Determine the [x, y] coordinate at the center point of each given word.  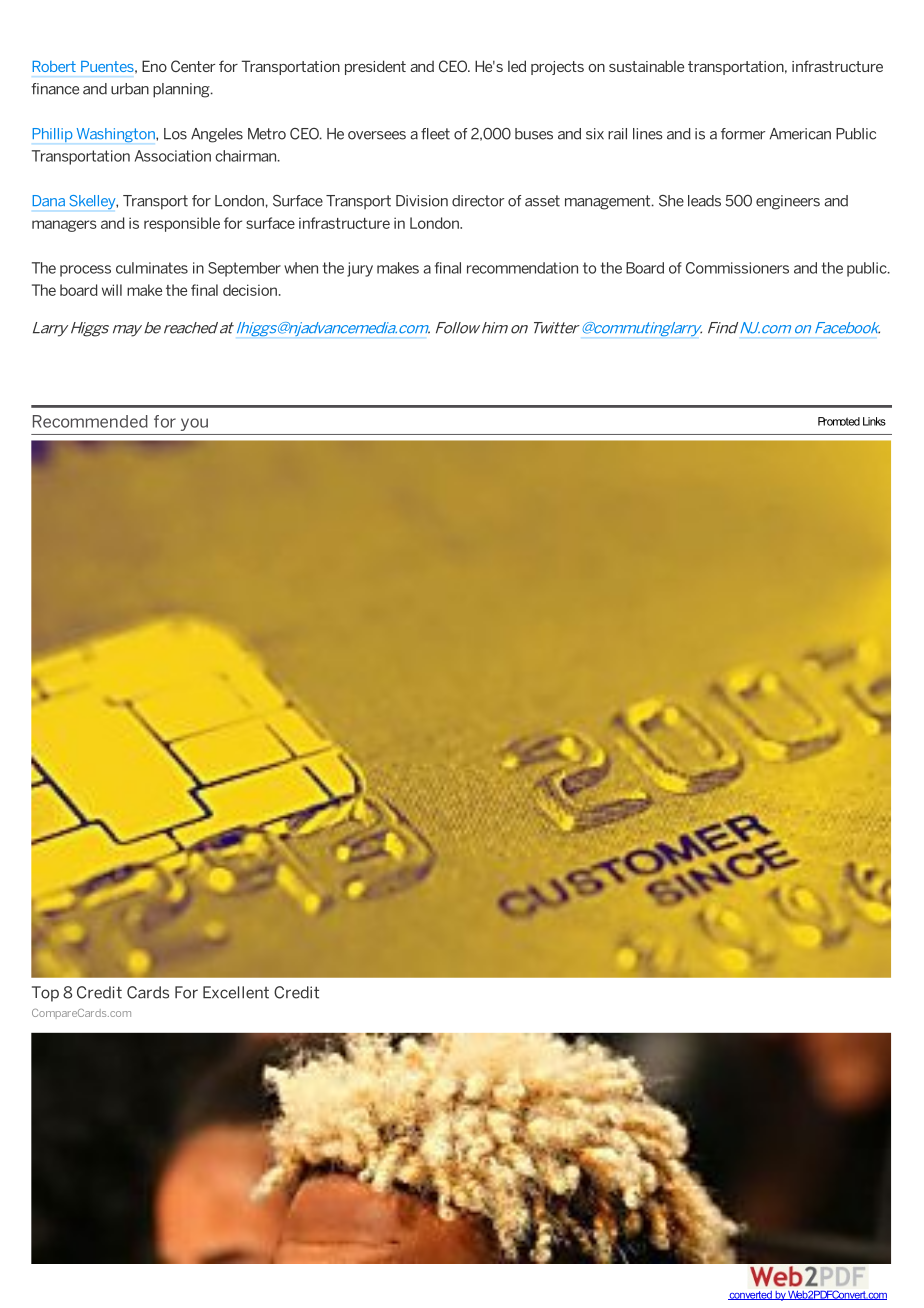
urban [130, 89]
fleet [435, 134]
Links [874, 421]
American [800, 134]
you [194, 424]
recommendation [522, 268]
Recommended [90, 421]
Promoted [839, 421]
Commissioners [737, 268]
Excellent [236, 992]
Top [45, 994]
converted [751, 1295]
